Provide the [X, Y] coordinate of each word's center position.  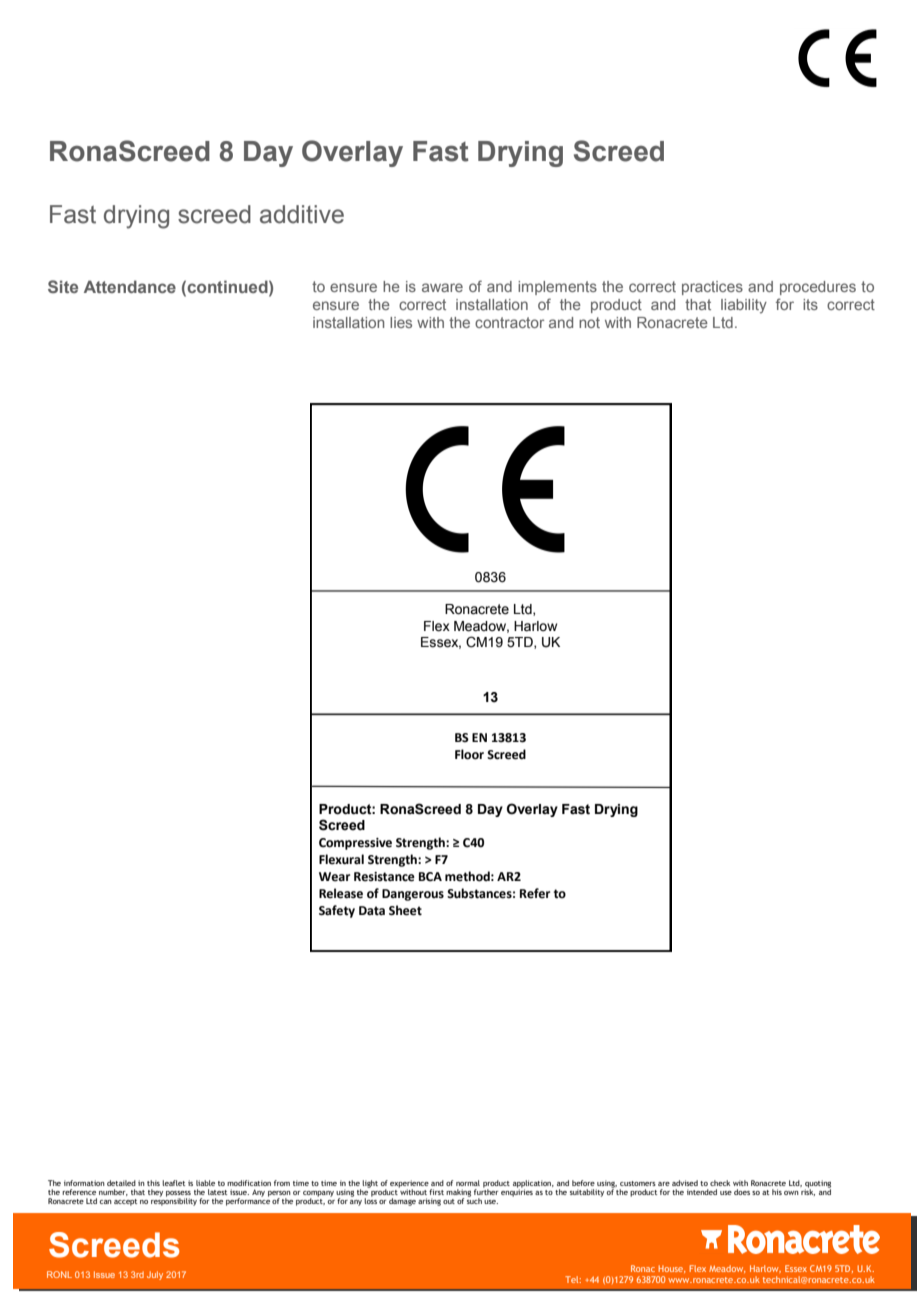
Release [341, 893]
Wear [334, 877]
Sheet [405, 910]
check [720, 1183]
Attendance [130, 286]
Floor [469, 754]
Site [63, 286]
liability [744, 306]
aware [442, 287]
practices [712, 288]
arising [429, 1202]
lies [401, 322]
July [155, 1275]
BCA [430, 877]
